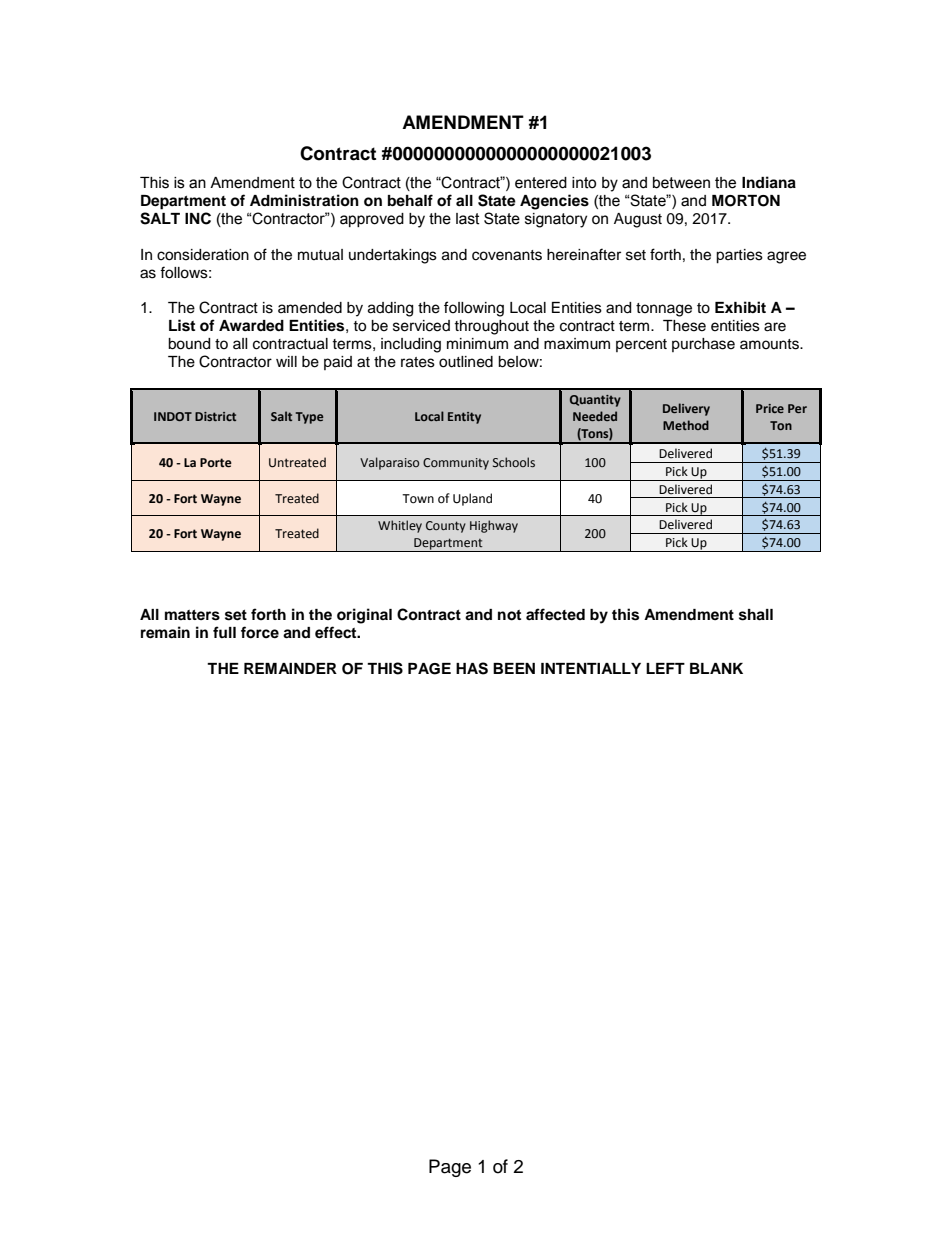 The image size is (952, 1233). Describe the element at coordinates (514, 668) in the screenshot. I see `BEEN` at that location.
